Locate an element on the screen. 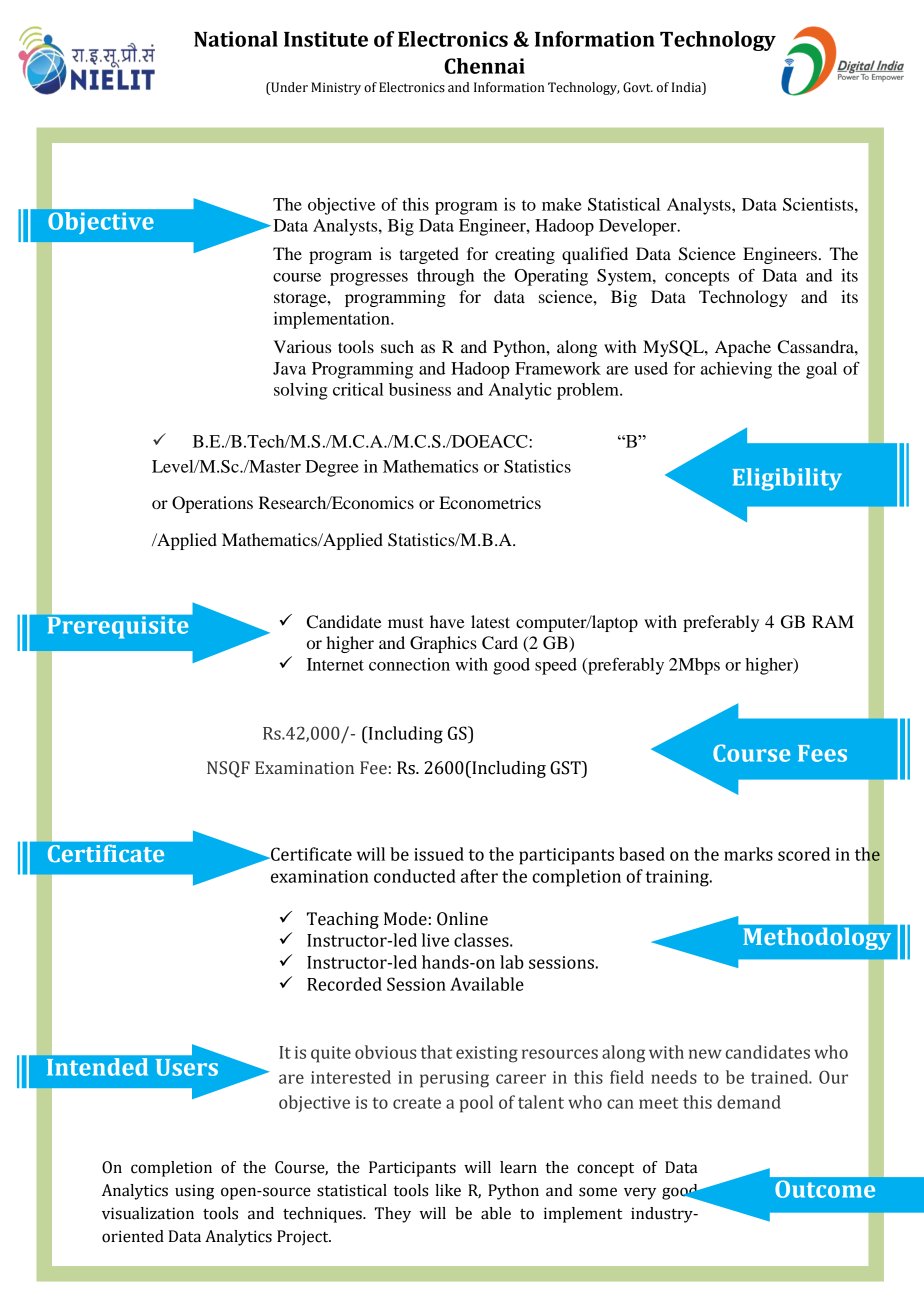  Internet is located at coordinates (335, 664).
